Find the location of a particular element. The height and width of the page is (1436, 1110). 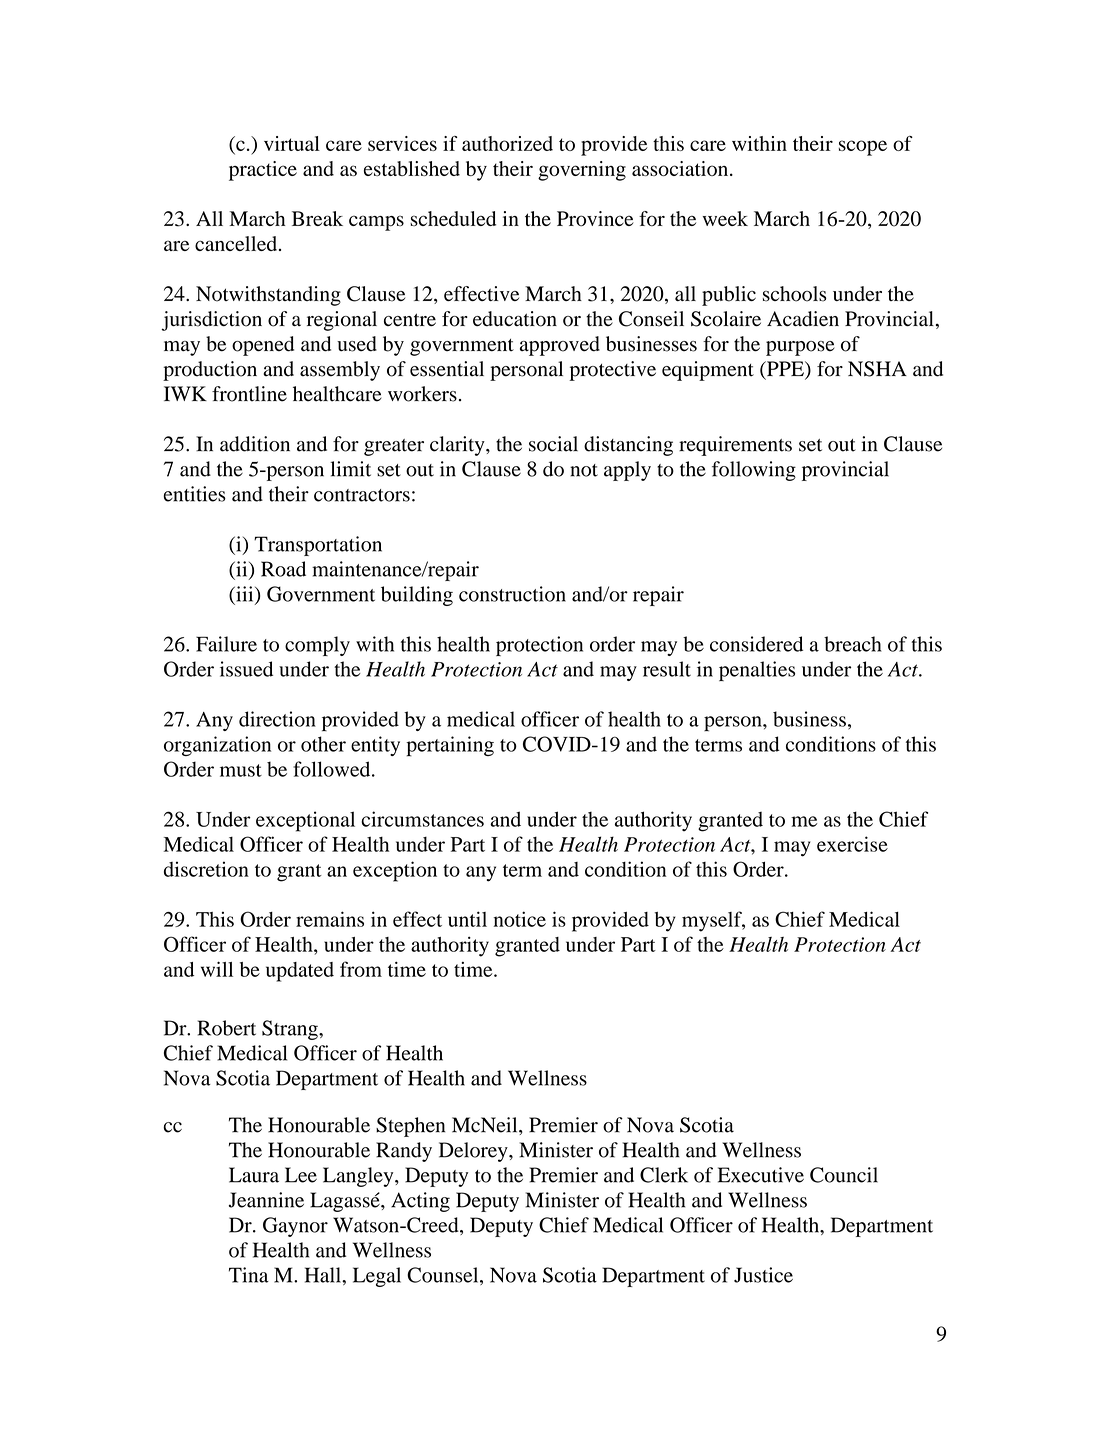

construction is located at coordinates (512, 594).
